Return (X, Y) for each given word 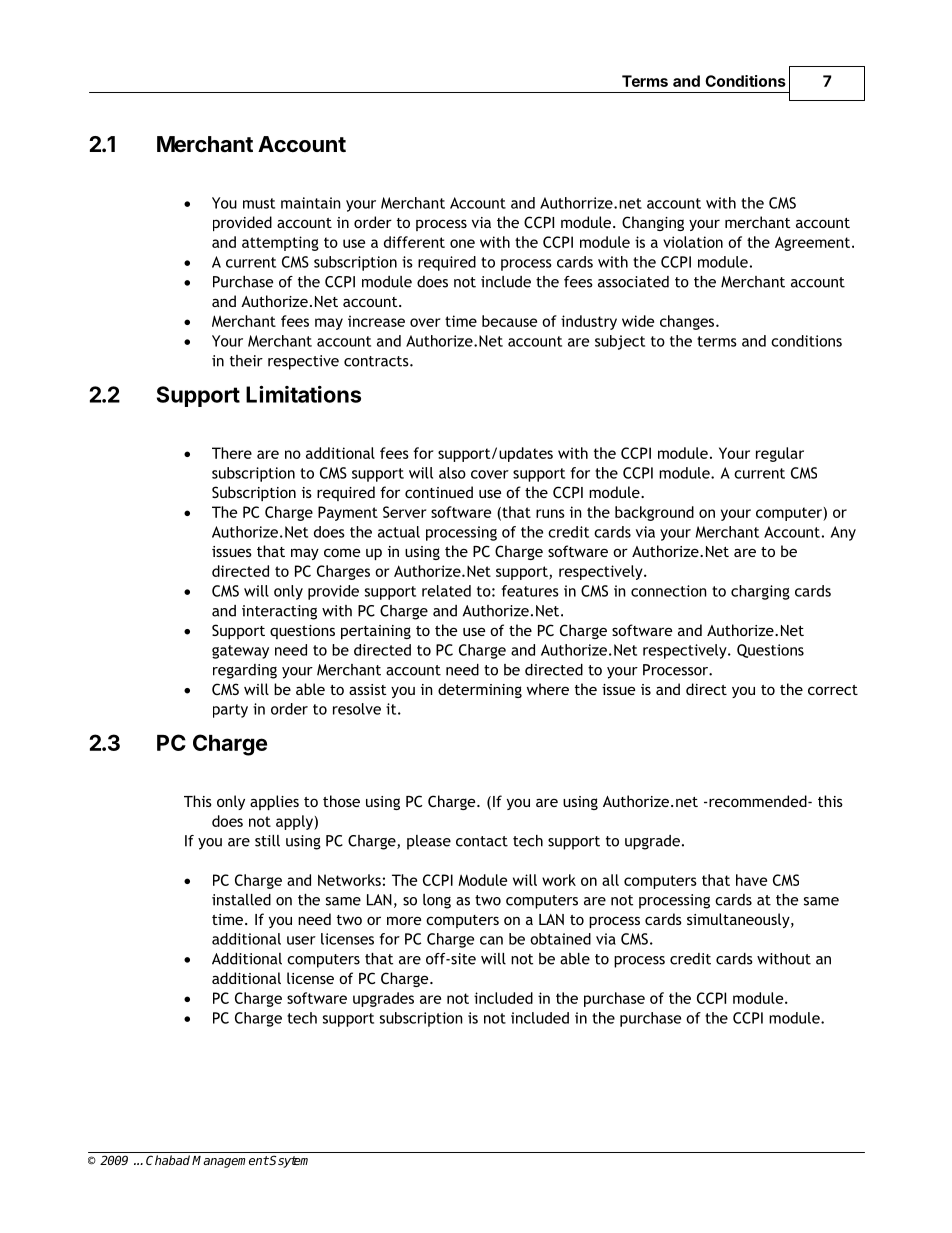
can (491, 940)
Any (843, 533)
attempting (280, 243)
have (751, 880)
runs (550, 513)
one (462, 243)
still (267, 841)
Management (230, 1162)
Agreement (812, 243)
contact (482, 841)
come (342, 552)
